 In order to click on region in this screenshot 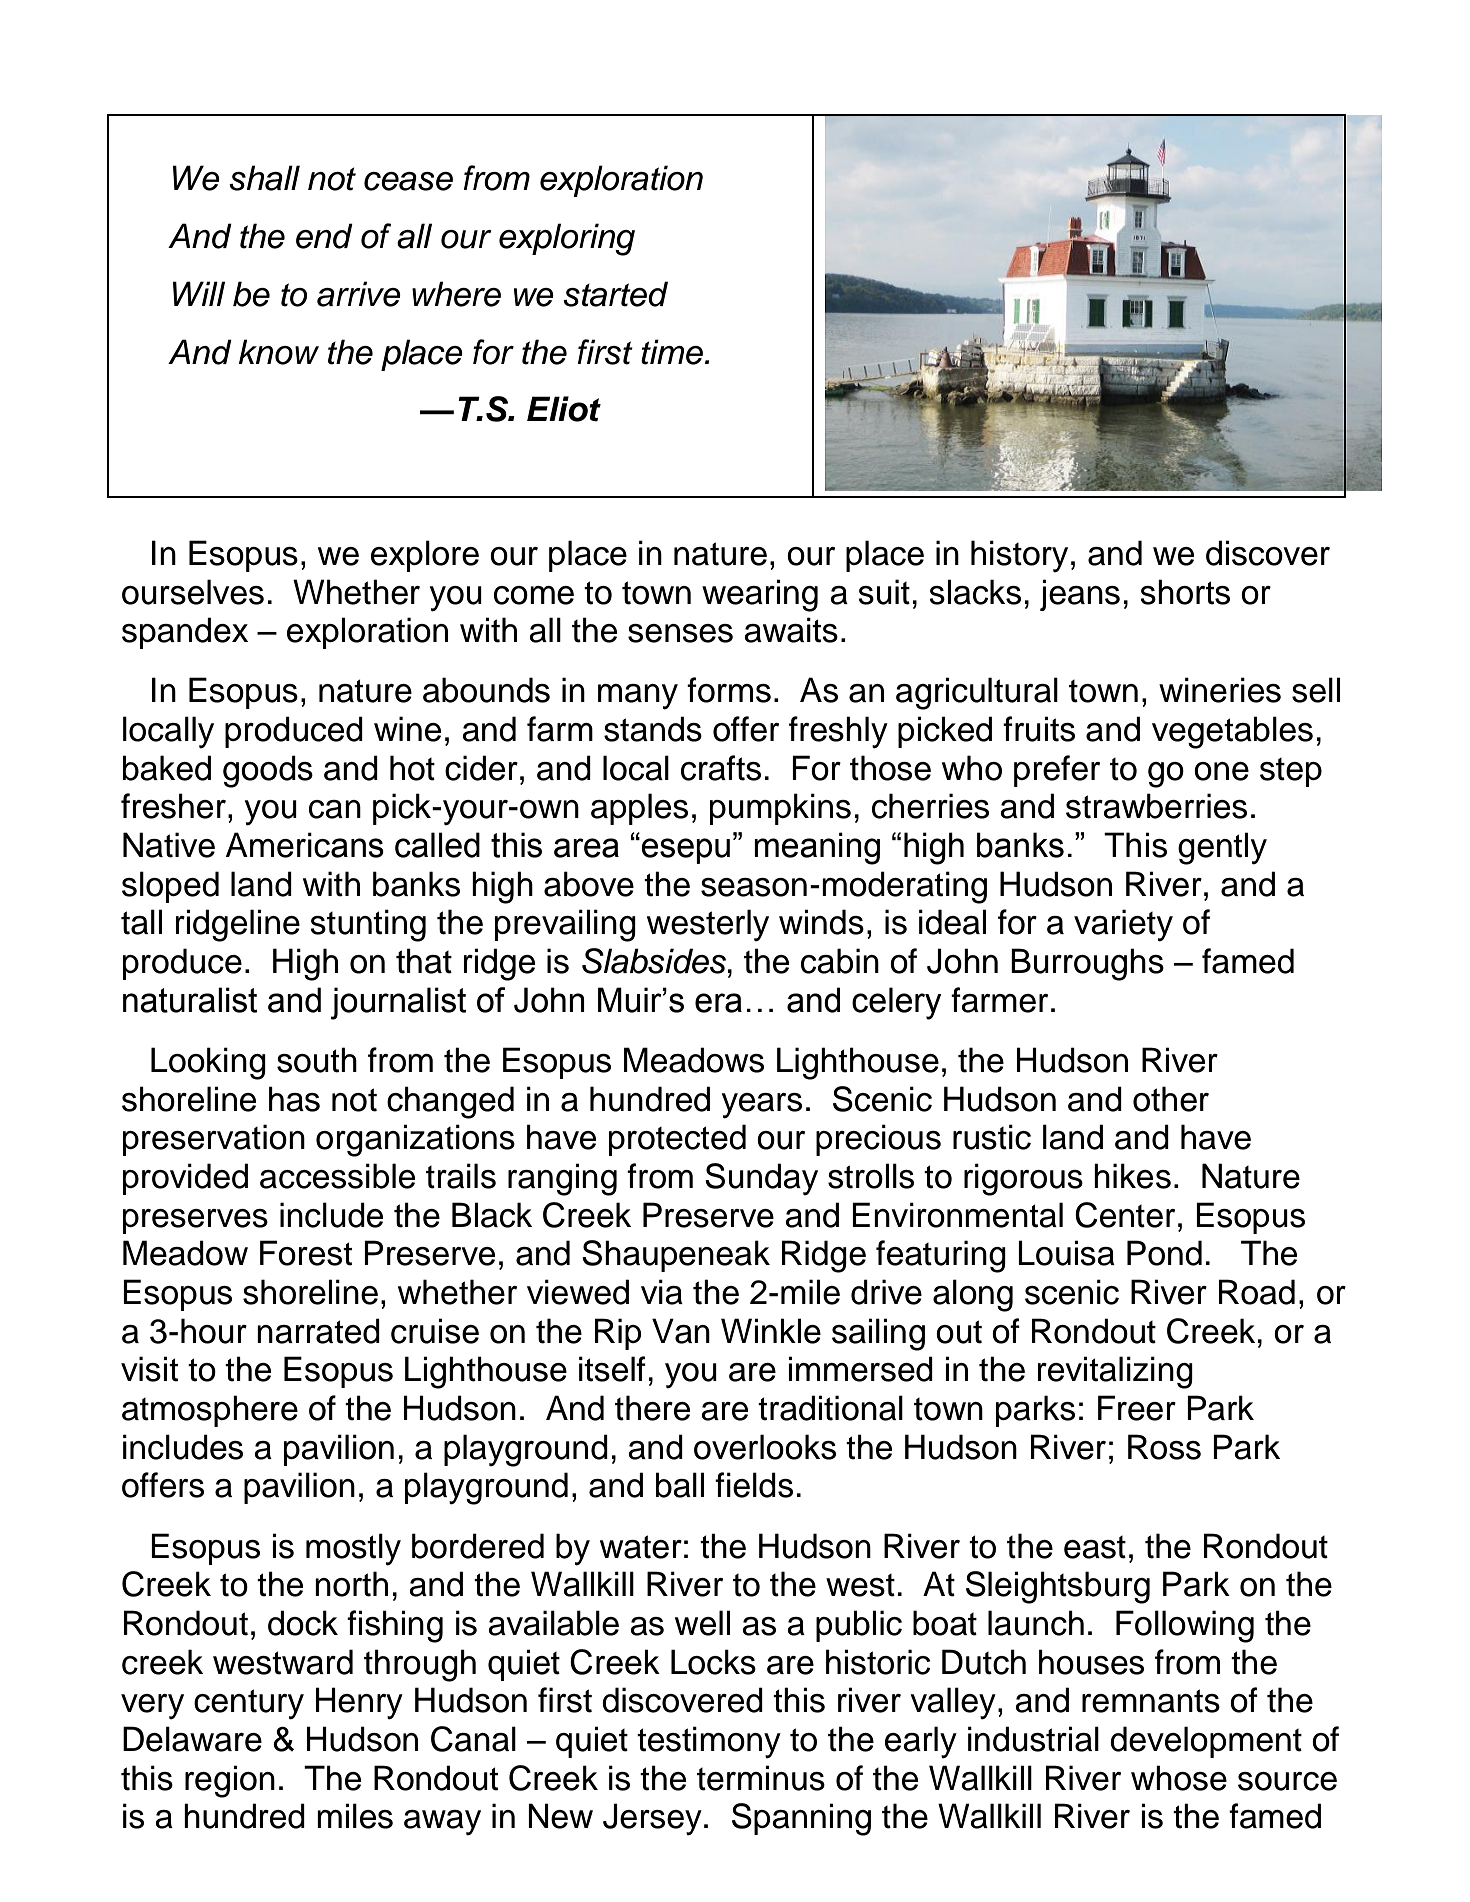, I will do `click(230, 1781)`.
